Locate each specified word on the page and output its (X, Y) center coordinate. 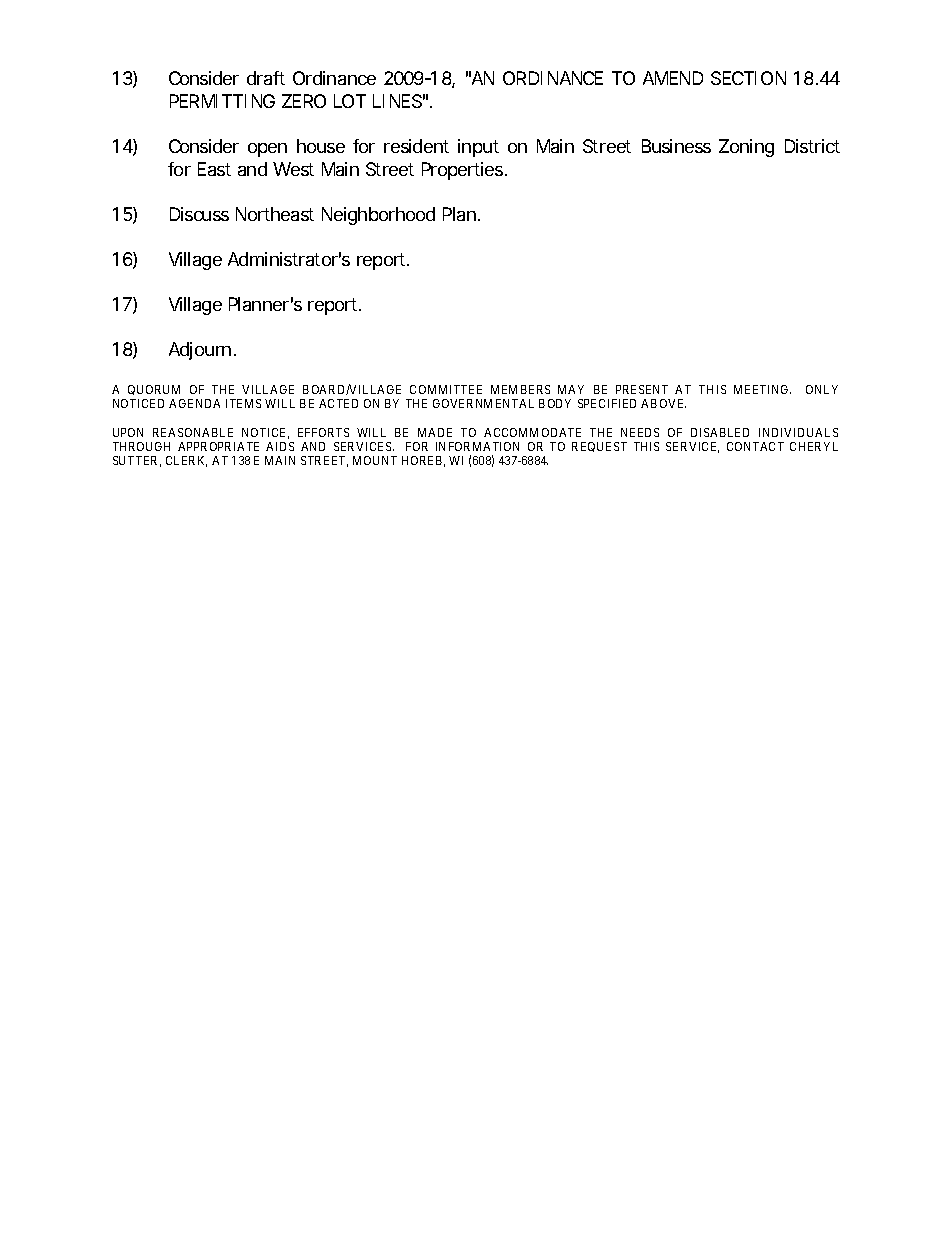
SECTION (748, 78)
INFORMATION (477, 446)
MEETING (762, 389)
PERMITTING (222, 101)
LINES (397, 101)
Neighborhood (378, 216)
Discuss (199, 214)
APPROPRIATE (218, 446)
